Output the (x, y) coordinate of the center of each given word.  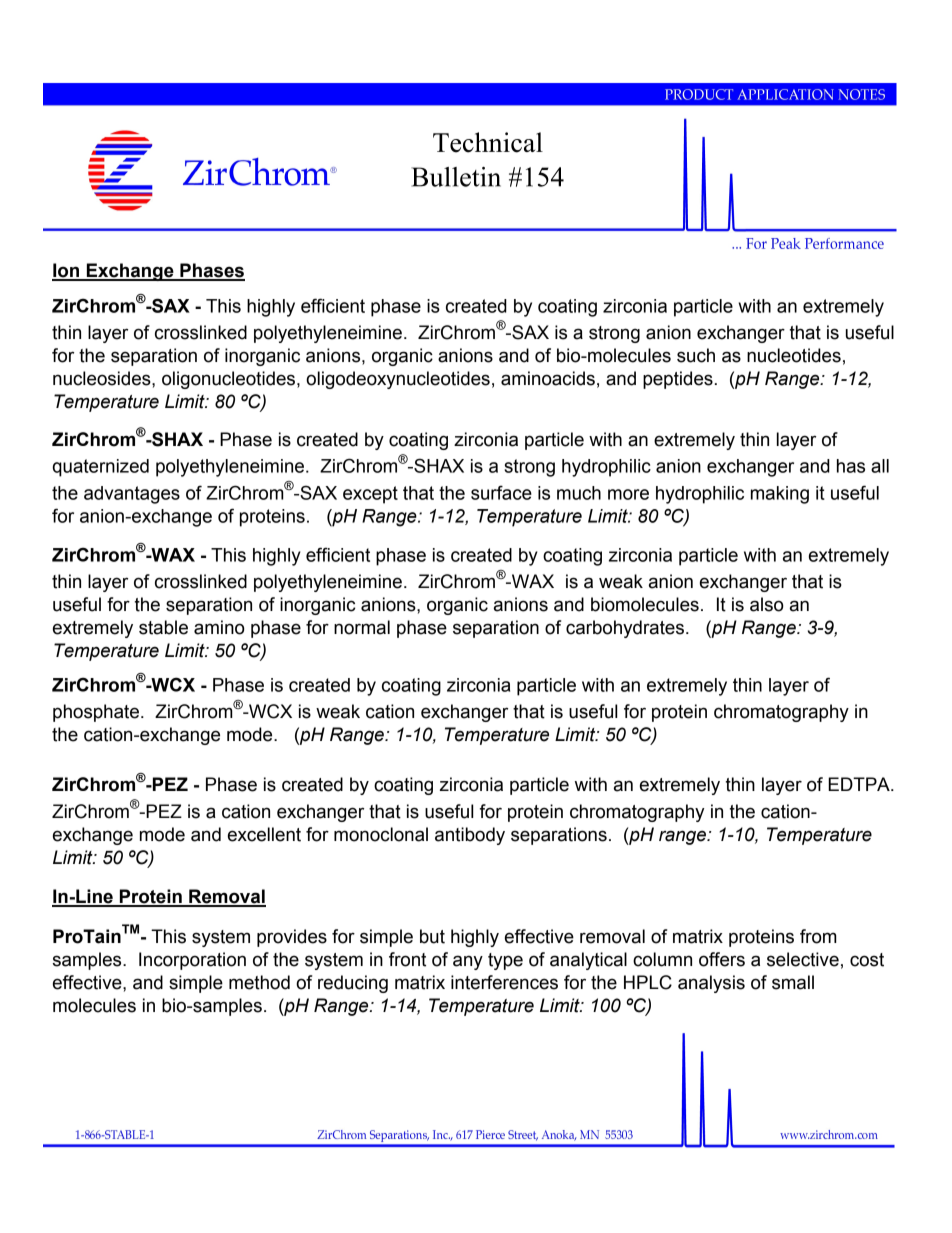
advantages (132, 495)
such (696, 355)
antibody (470, 836)
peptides (678, 380)
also (767, 604)
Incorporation (192, 961)
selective (803, 959)
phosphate (96, 713)
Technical (488, 142)
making (780, 495)
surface (501, 492)
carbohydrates (625, 629)
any (468, 962)
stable (163, 627)
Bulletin (456, 177)
